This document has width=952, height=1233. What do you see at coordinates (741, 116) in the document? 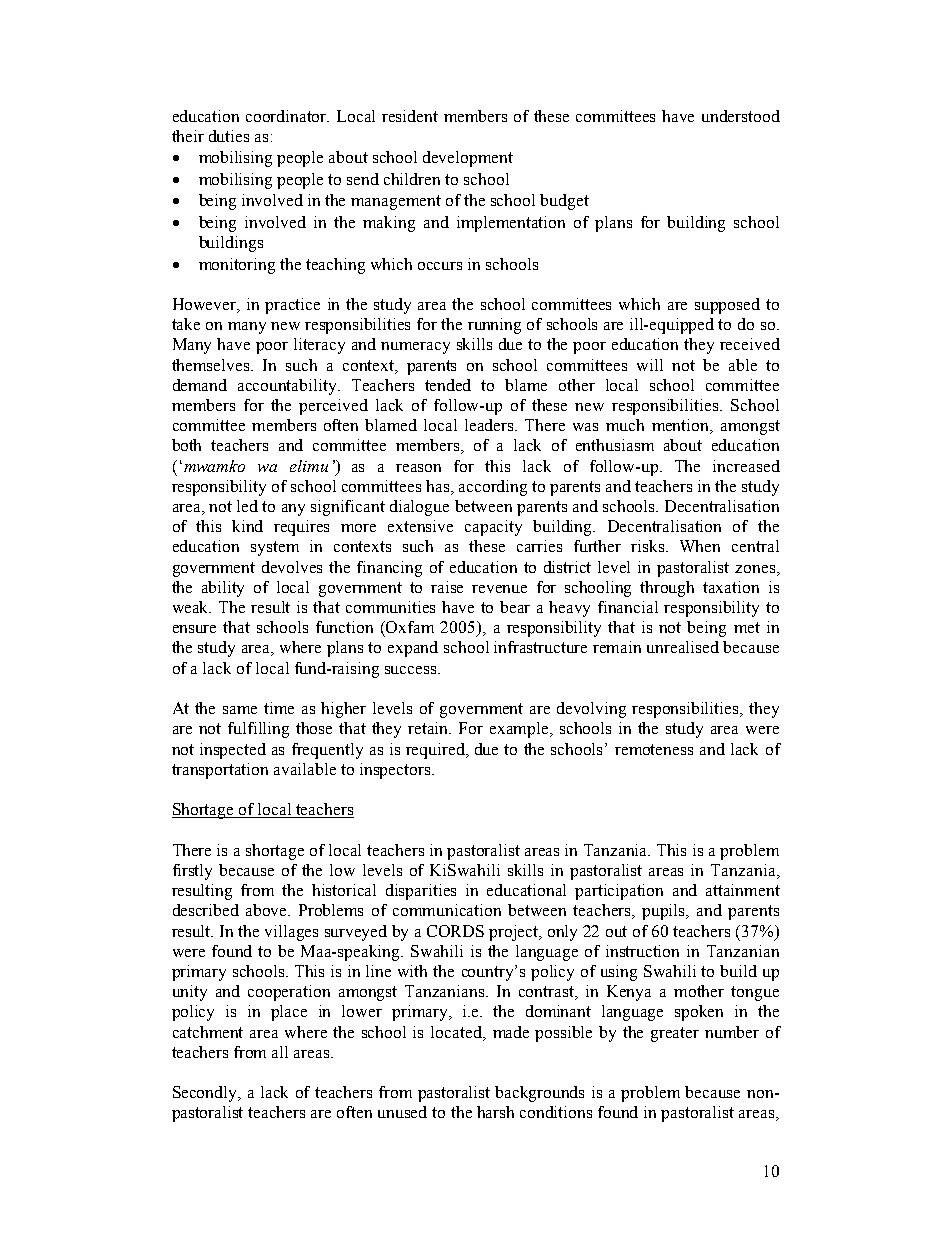
I see `understood` at bounding box center [741, 116].
